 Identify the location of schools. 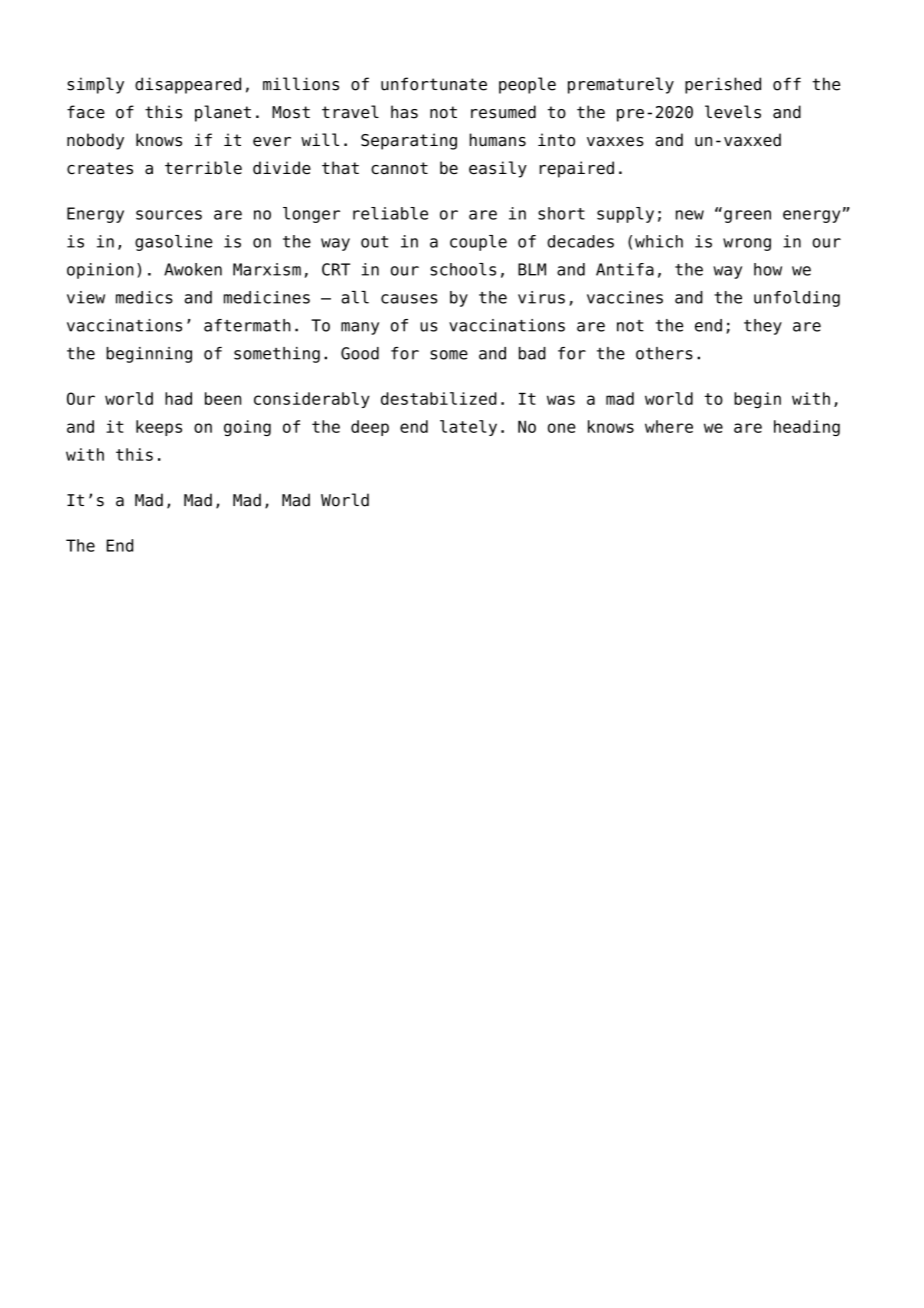
(463, 269).
